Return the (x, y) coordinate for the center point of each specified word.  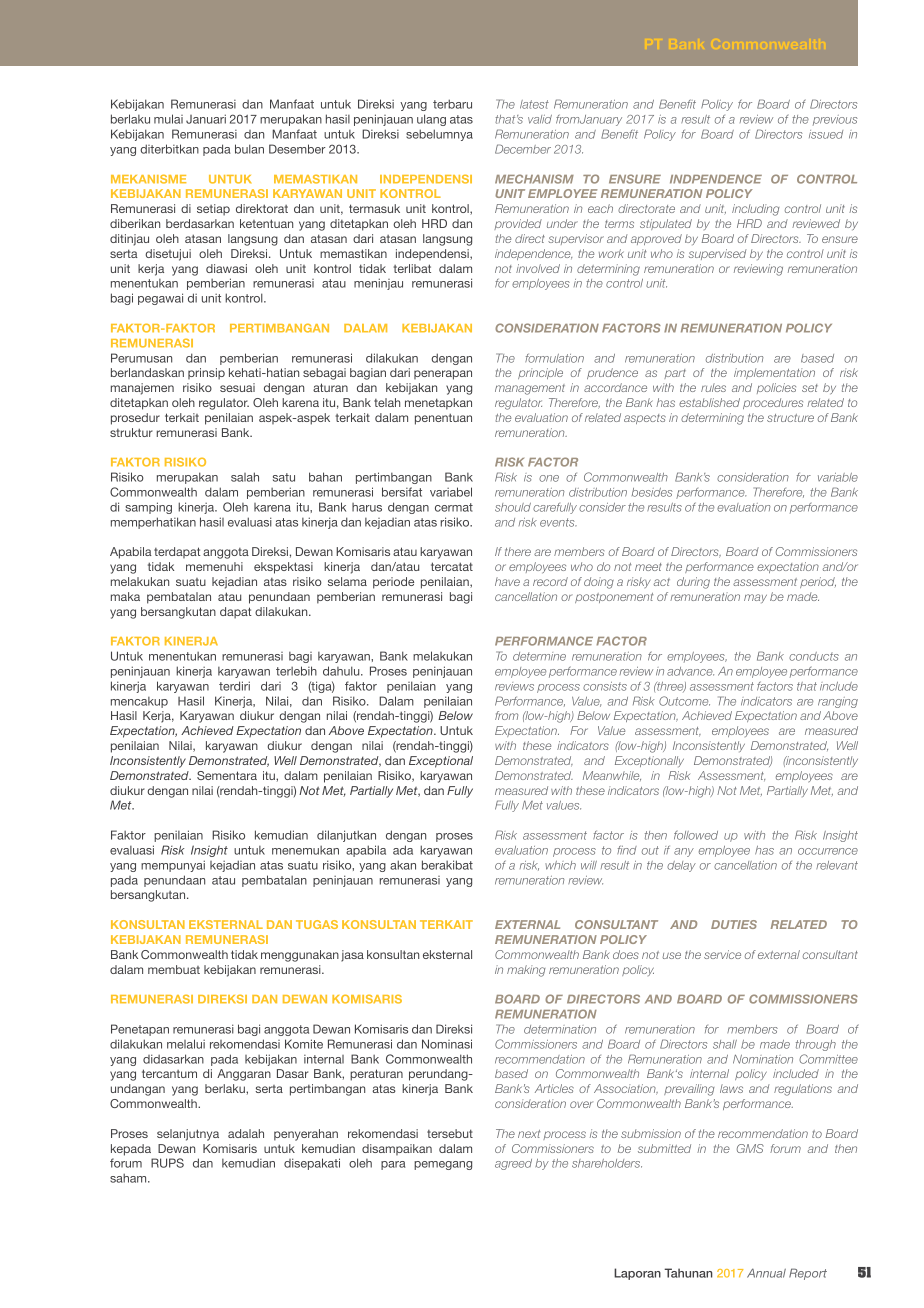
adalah (246, 1133)
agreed (513, 1164)
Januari (206, 119)
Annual (766, 1273)
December (523, 149)
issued (826, 134)
